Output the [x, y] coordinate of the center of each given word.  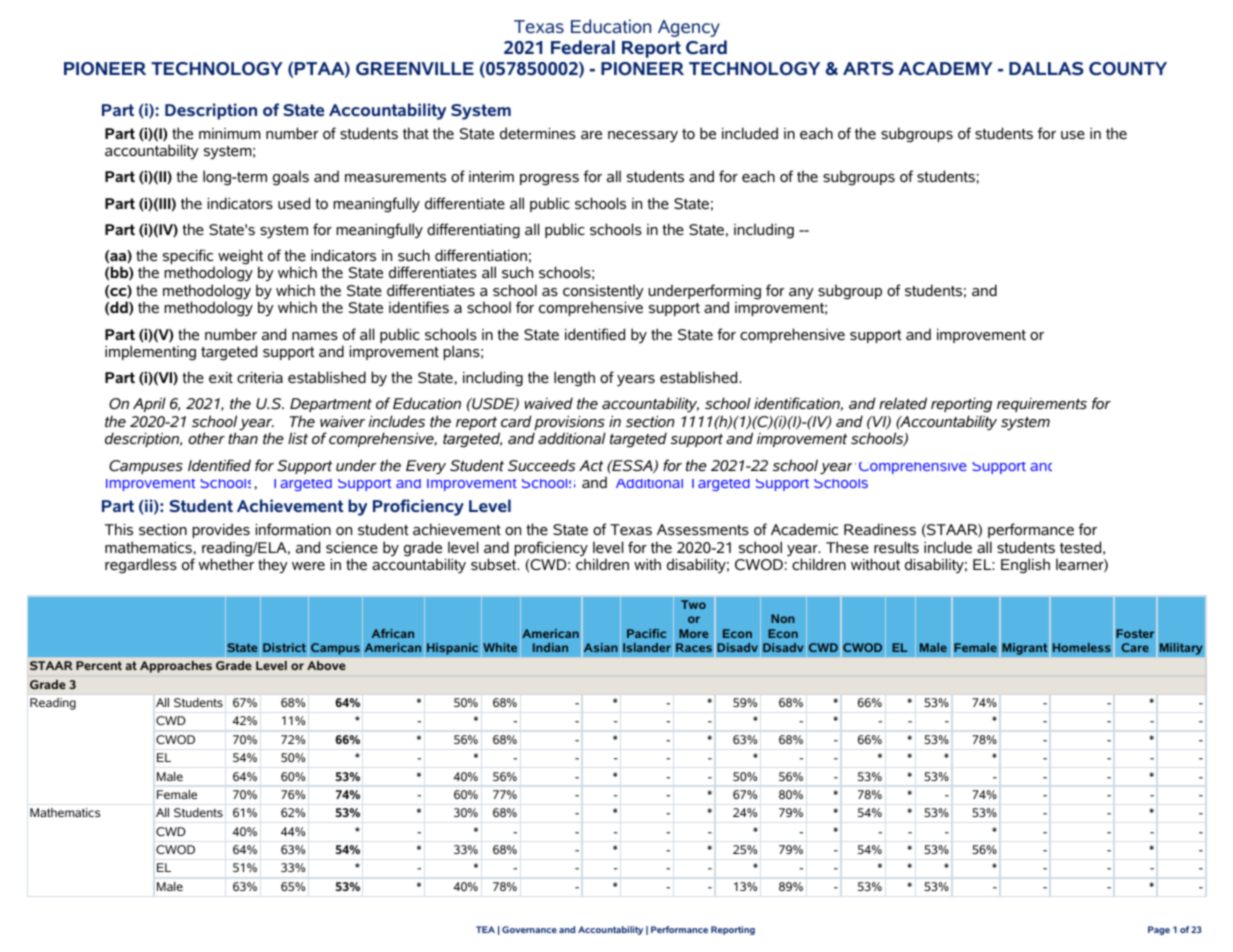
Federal [583, 47]
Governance [529, 929]
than [243, 438]
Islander [647, 647]
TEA [485, 929]
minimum [230, 133]
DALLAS [1046, 69]
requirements [1042, 405]
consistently [603, 293]
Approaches [176, 667]
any [801, 293]
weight [240, 258]
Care [1135, 647]
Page [1159, 930]
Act [591, 465]
